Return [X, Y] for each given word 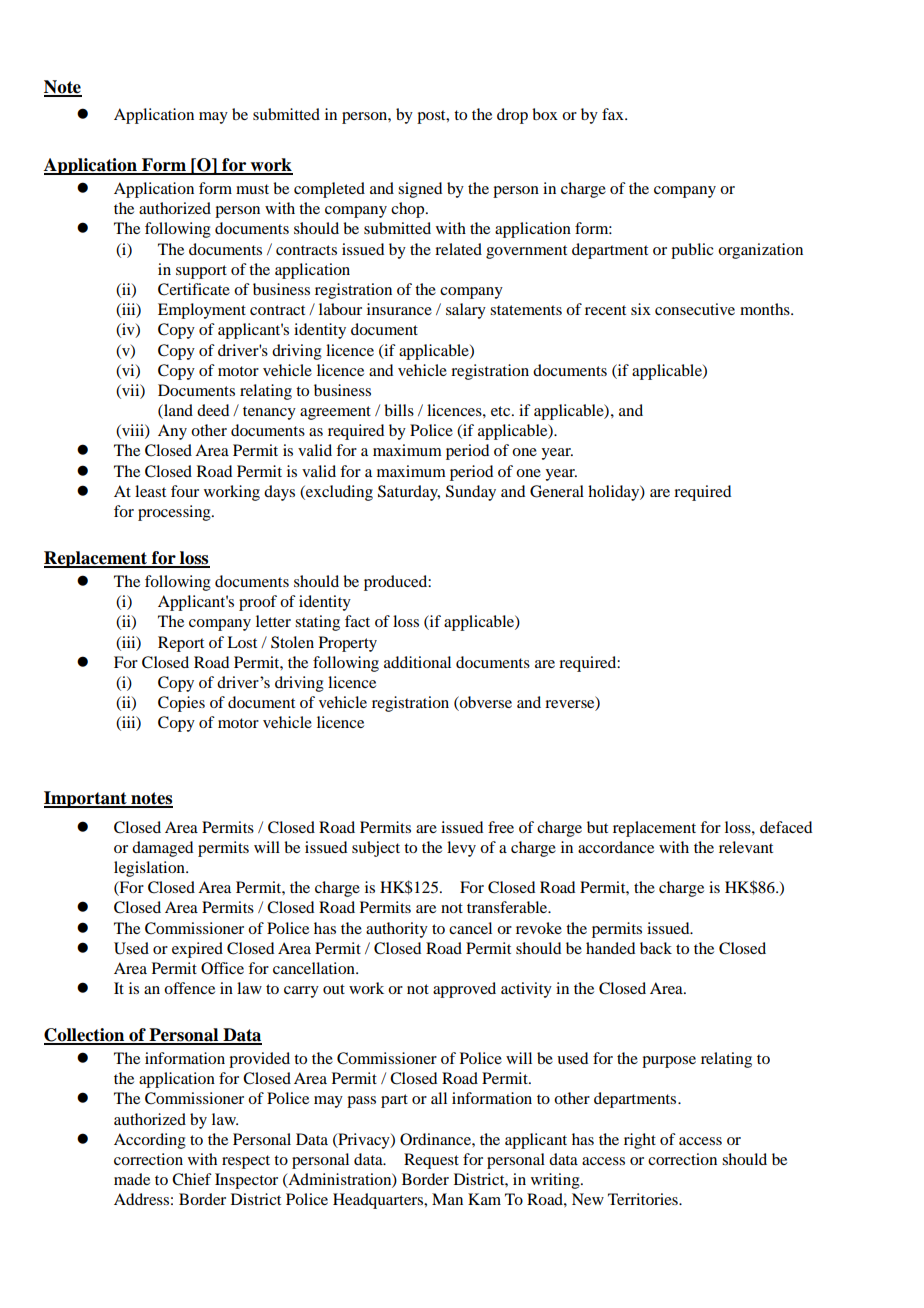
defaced [786, 827]
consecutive [695, 309]
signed [420, 190]
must [252, 189]
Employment [202, 311]
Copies [181, 704]
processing [175, 513]
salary [466, 311]
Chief [192, 1179]
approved [464, 990]
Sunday [471, 493]
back [656, 948]
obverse [485, 703]
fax [614, 114]
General [557, 491]
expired [197, 950]
